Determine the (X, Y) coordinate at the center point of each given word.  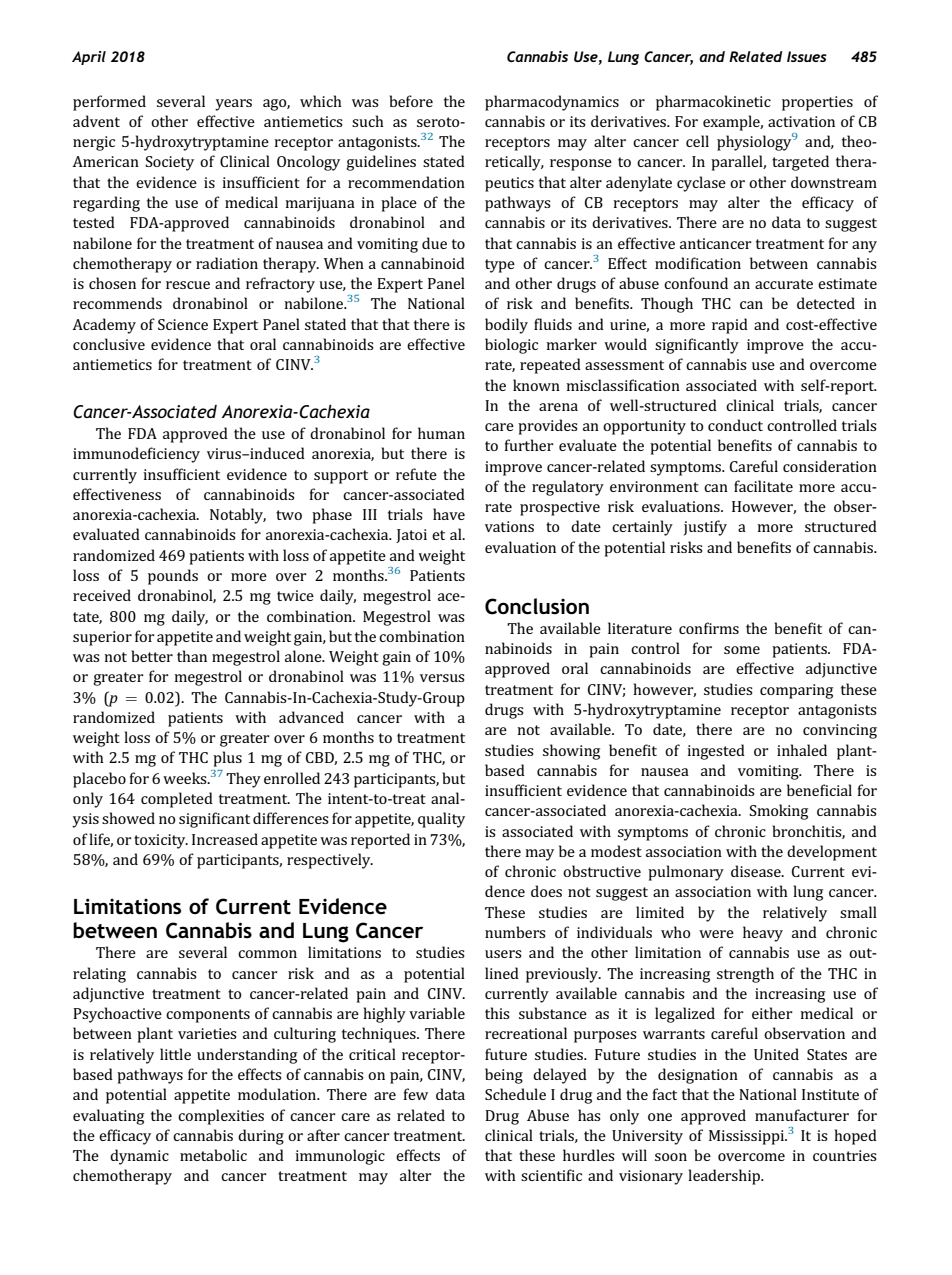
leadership (725, 1177)
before (411, 101)
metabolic (213, 1155)
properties (817, 103)
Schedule (515, 1094)
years (233, 105)
